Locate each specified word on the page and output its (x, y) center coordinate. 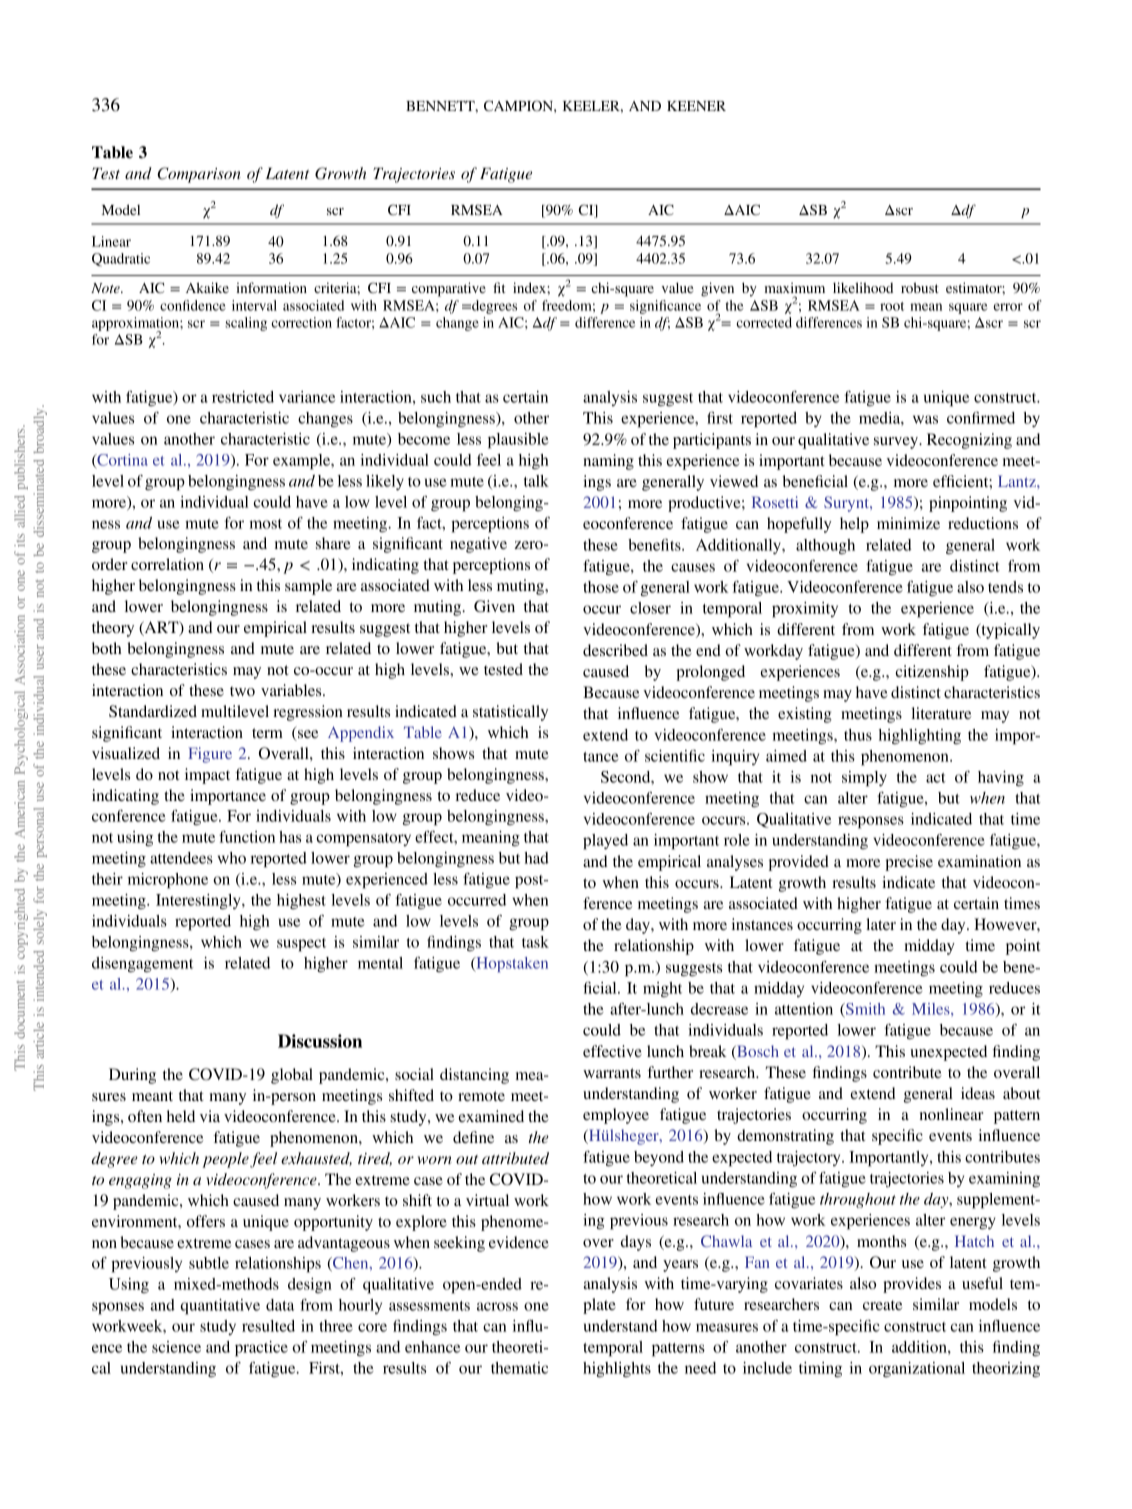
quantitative (220, 1307)
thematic (519, 1368)
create (883, 1305)
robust (920, 287)
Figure (210, 755)
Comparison (199, 175)
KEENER (696, 106)
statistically (510, 713)
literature (941, 713)
